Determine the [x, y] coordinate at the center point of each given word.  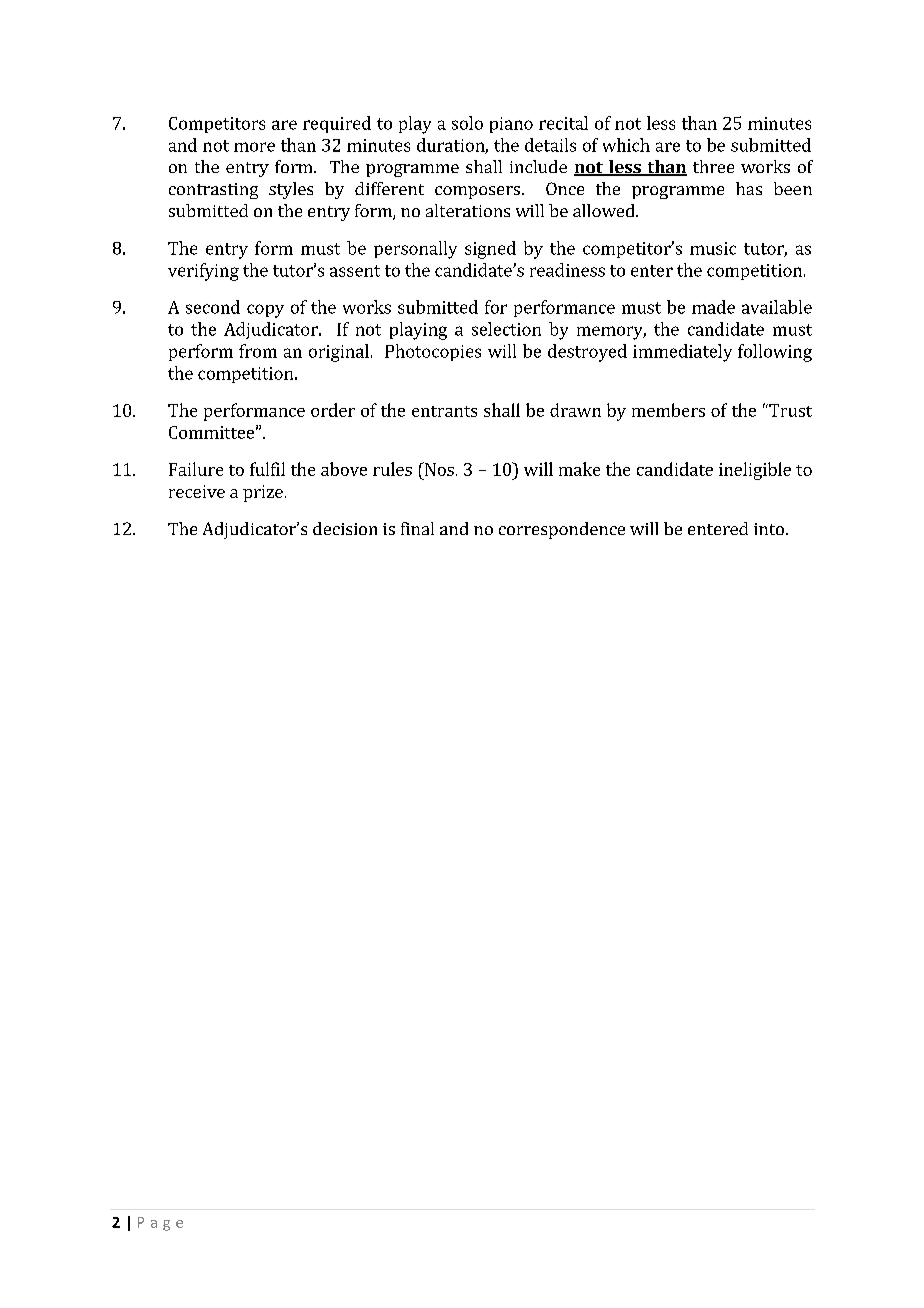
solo [467, 123]
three [713, 166]
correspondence [562, 530]
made [713, 307]
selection [506, 329]
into [769, 529]
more [254, 147]
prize [263, 493]
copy [265, 311]
